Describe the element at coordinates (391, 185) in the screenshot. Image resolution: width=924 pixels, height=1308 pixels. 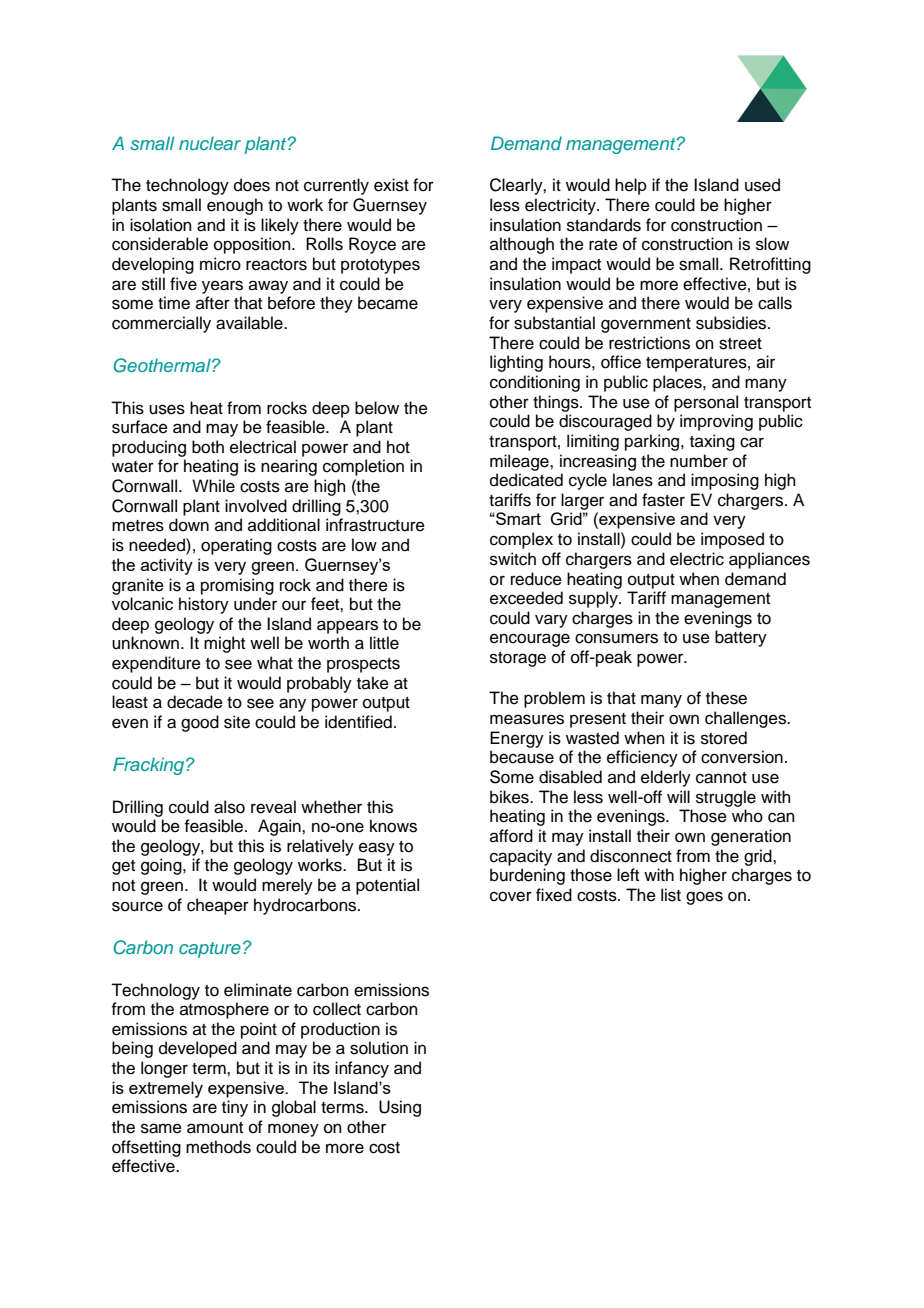
I see `exist` at that location.
